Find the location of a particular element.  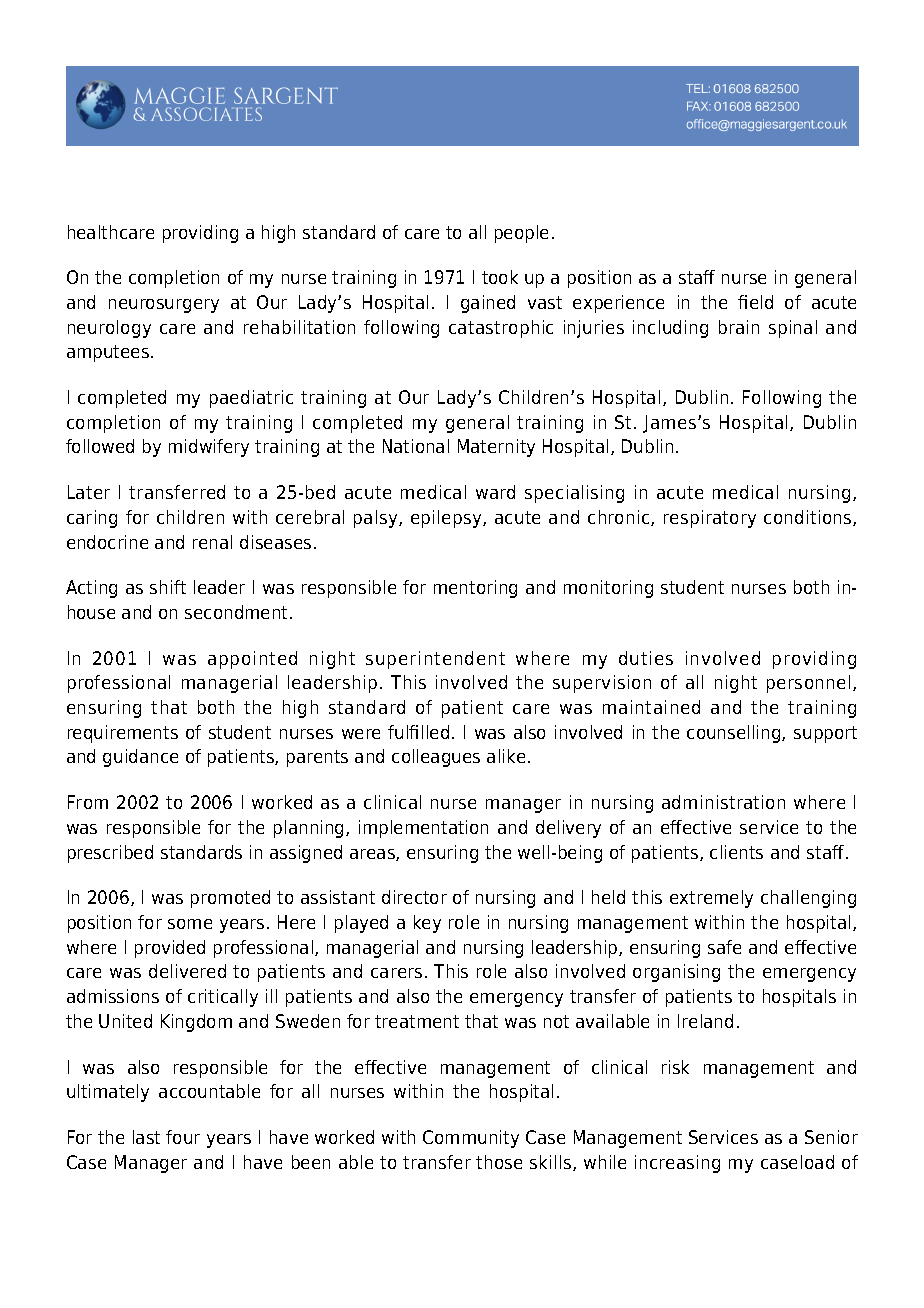

neurosurgery is located at coordinates (164, 306).
